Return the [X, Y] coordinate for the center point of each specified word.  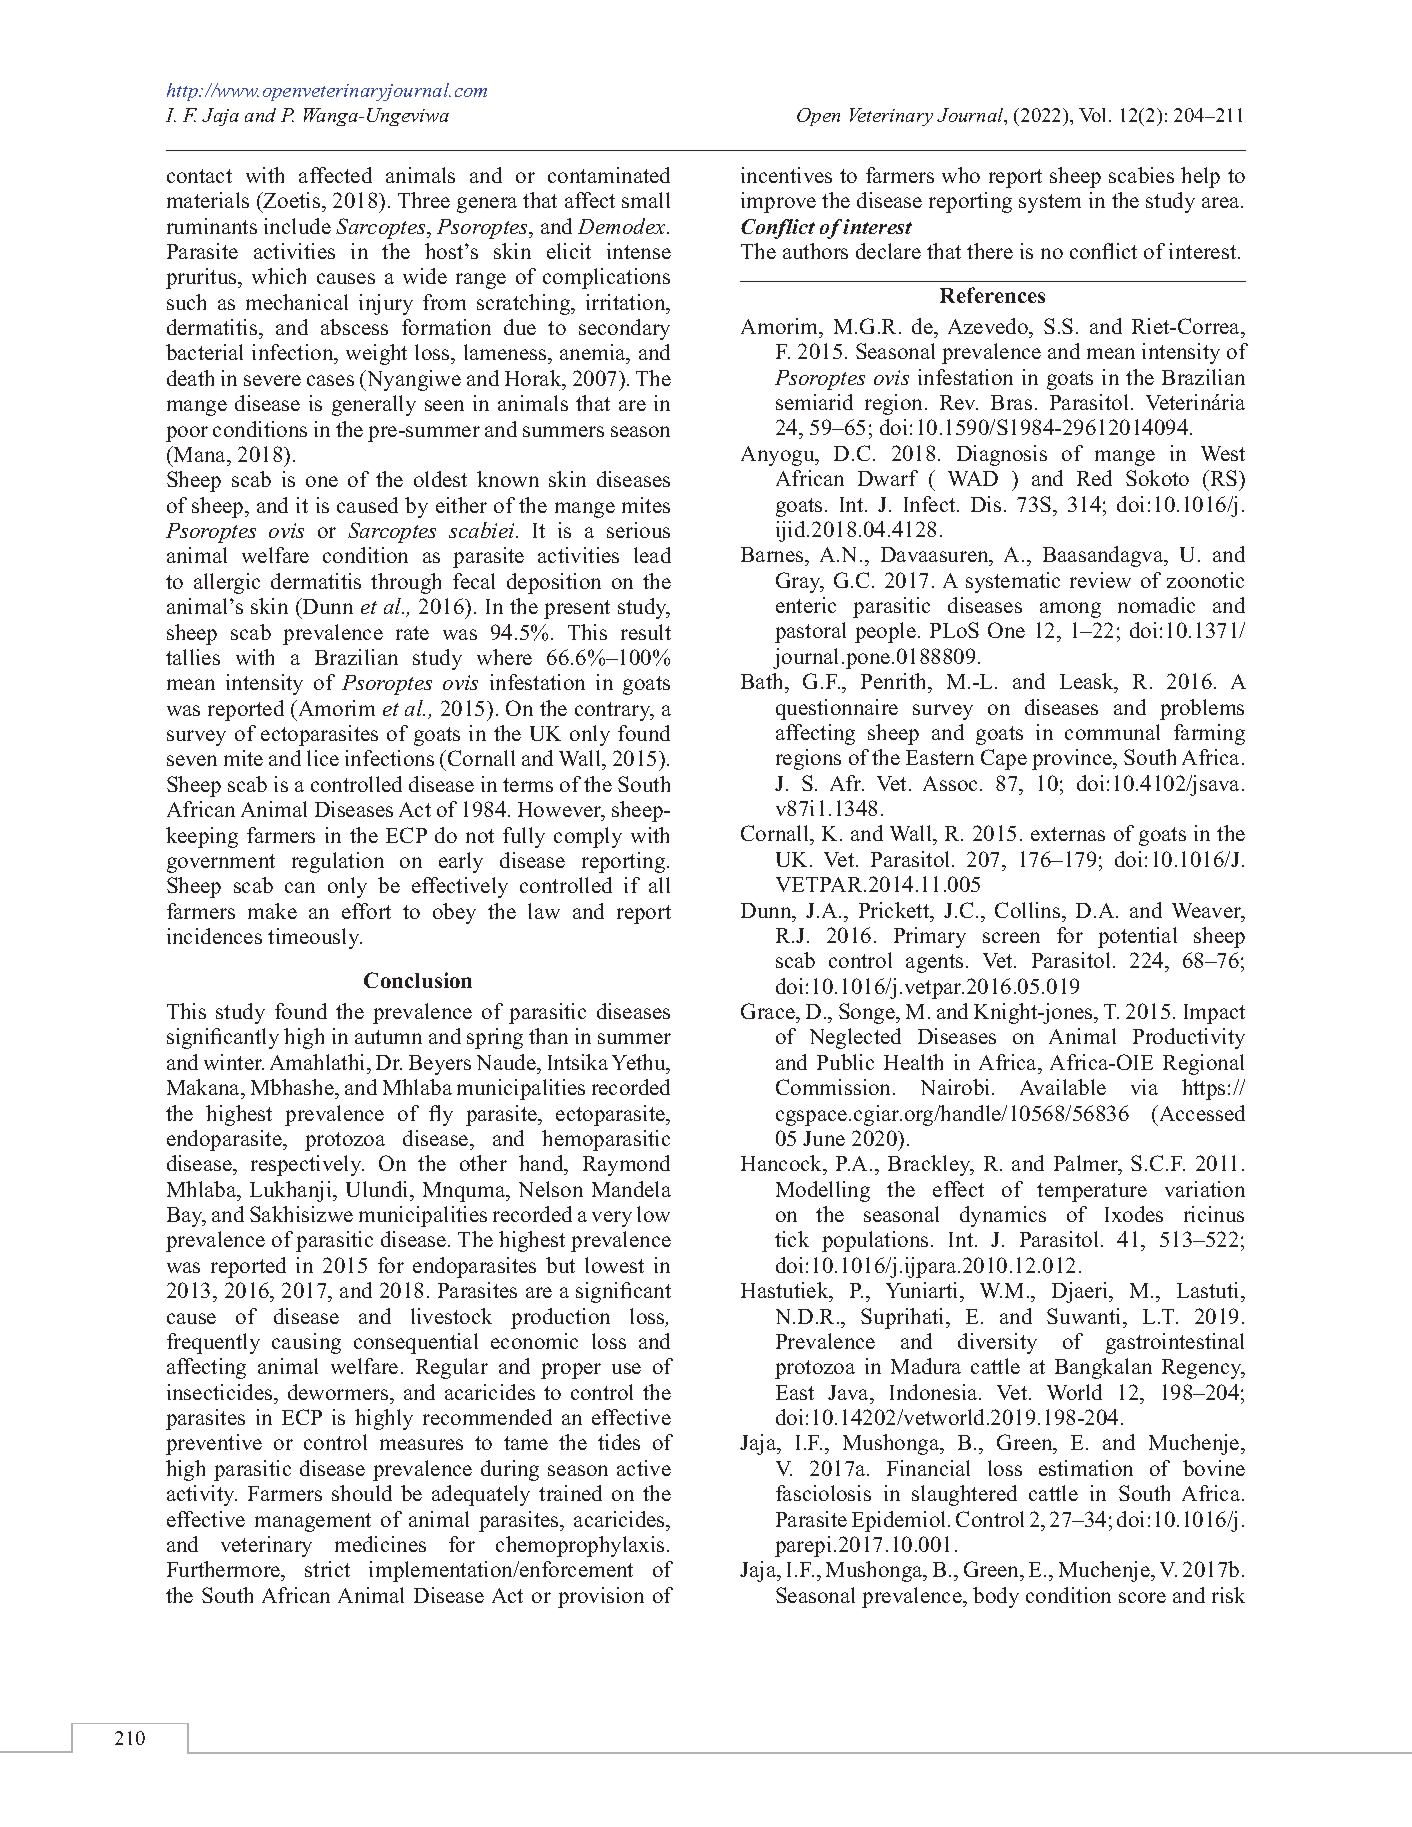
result [646, 632]
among [1070, 610]
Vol [1094, 115]
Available [1063, 1087]
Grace [769, 1011]
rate [412, 633]
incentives [786, 175]
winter [234, 1062]
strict [327, 1569]
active [644, 1468]
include [297, 226]
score [1142, 1597]
